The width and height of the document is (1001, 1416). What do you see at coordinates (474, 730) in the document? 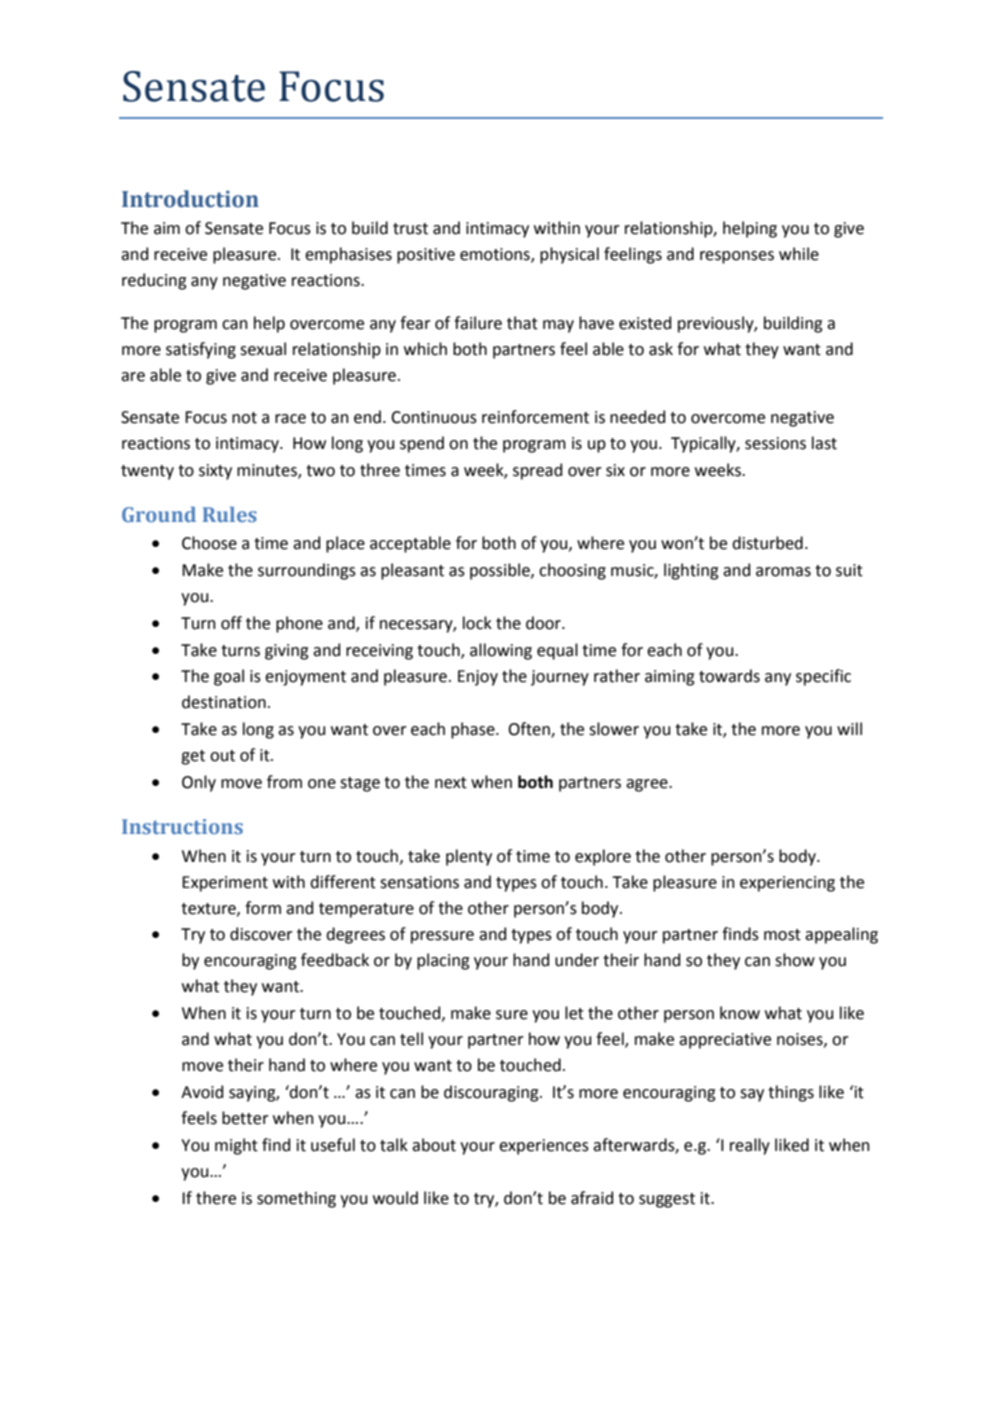
I see `phase` at bounding box center [474, 730].
